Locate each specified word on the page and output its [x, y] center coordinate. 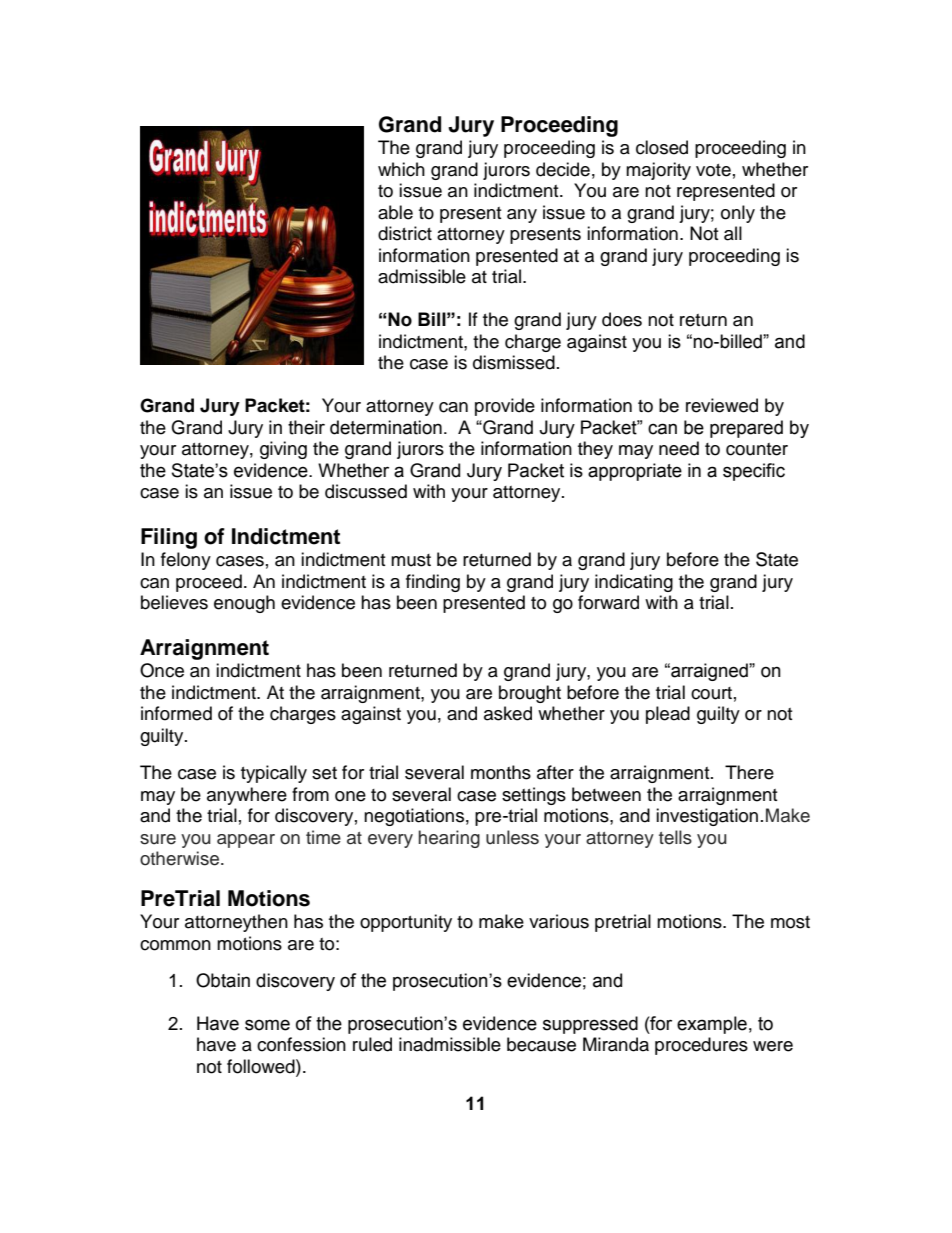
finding [433, 583]
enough [244, 604]
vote [713, 170]
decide [563, 169]
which [401, 169]
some [267, 1025]
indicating [634, 583]
